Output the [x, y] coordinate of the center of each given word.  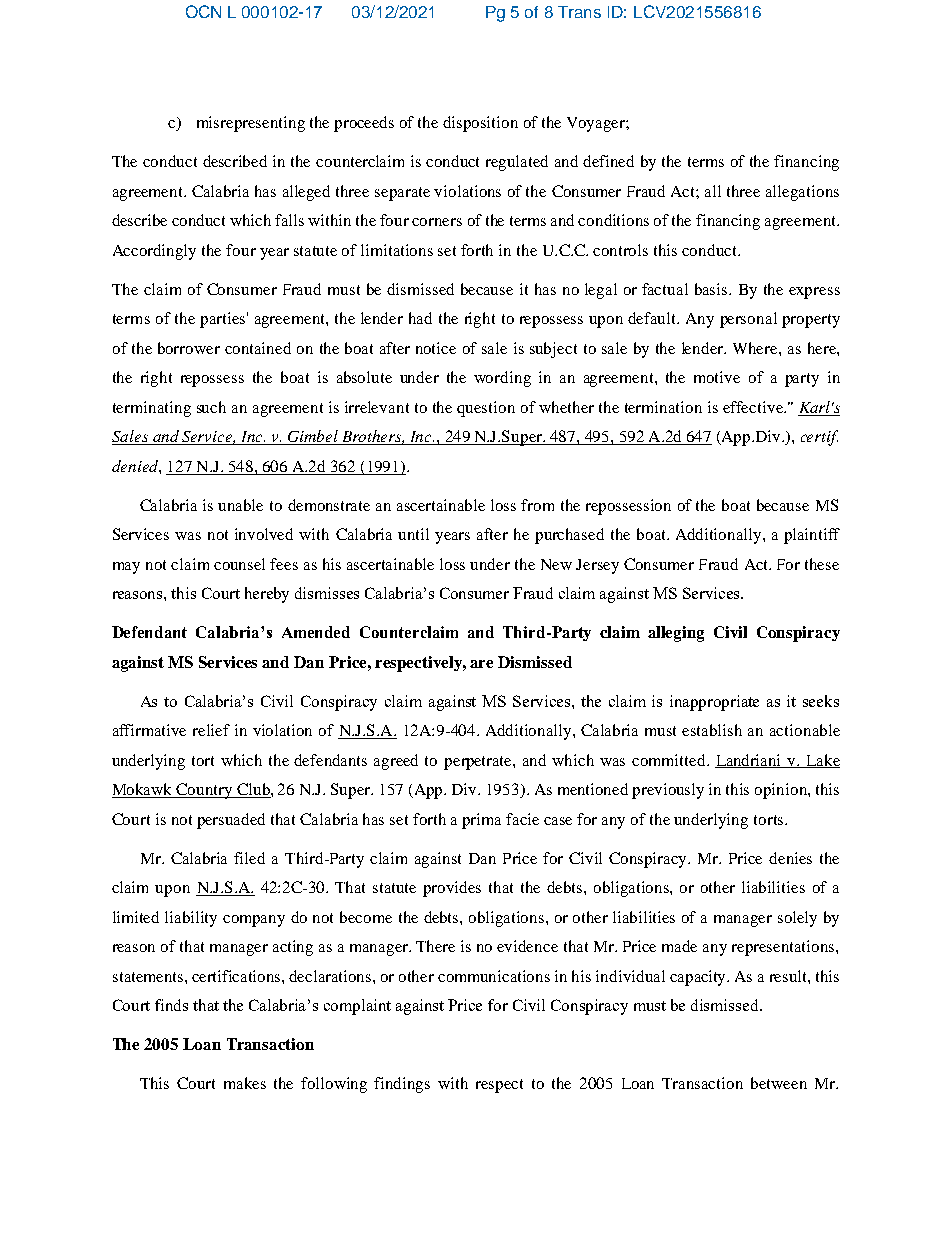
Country [205, 791]
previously [668, 791]
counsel [239, 564]
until [413, 534]
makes [245, 1083]
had [420, 318]
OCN [203, 11]
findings [402, 1085]
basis [712, 289]
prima [481, 821]
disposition [480, 124]
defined [608, 161]
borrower [189, 348]
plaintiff [812, 536]
